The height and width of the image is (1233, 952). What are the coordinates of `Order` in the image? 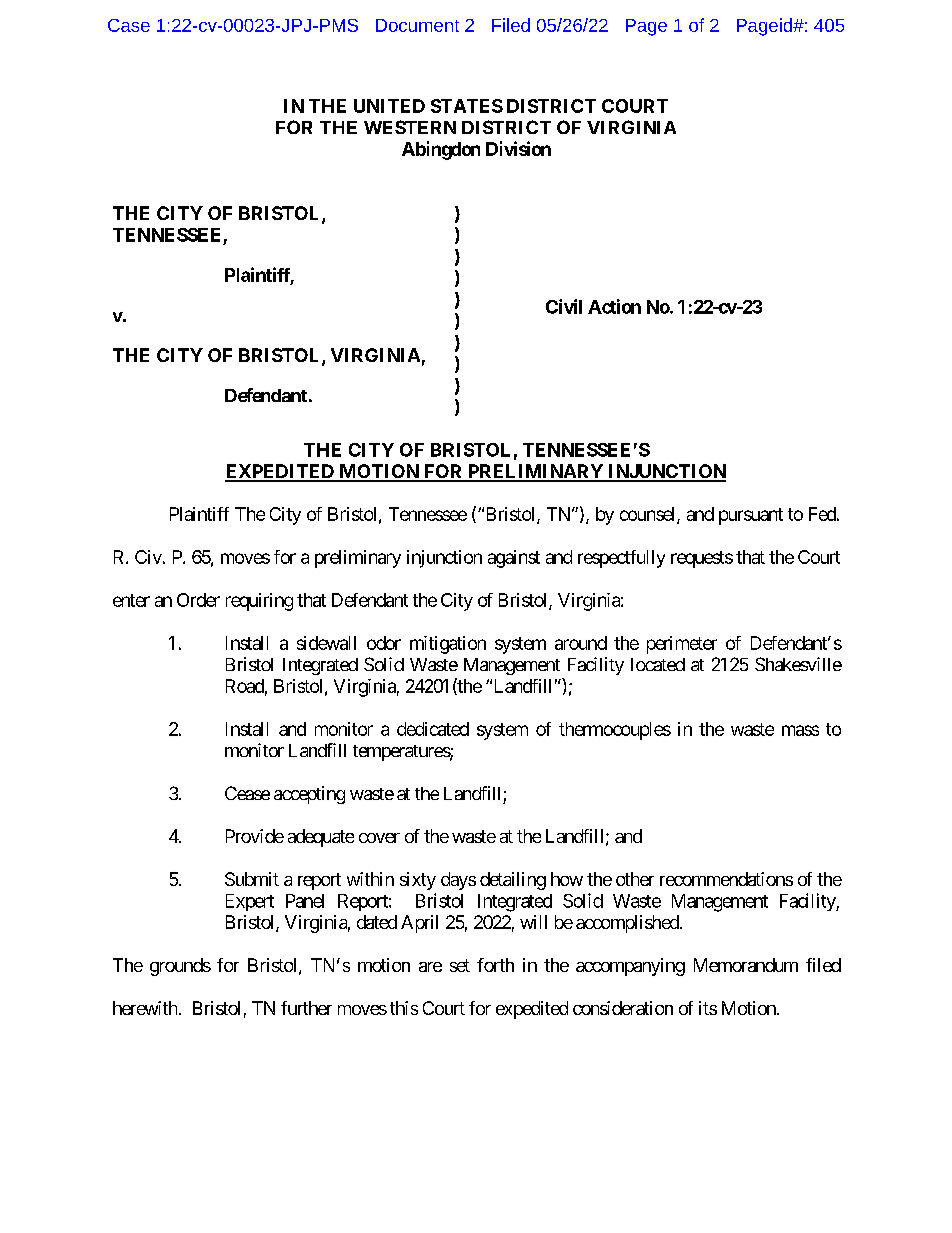 It's located at (198, 600).
